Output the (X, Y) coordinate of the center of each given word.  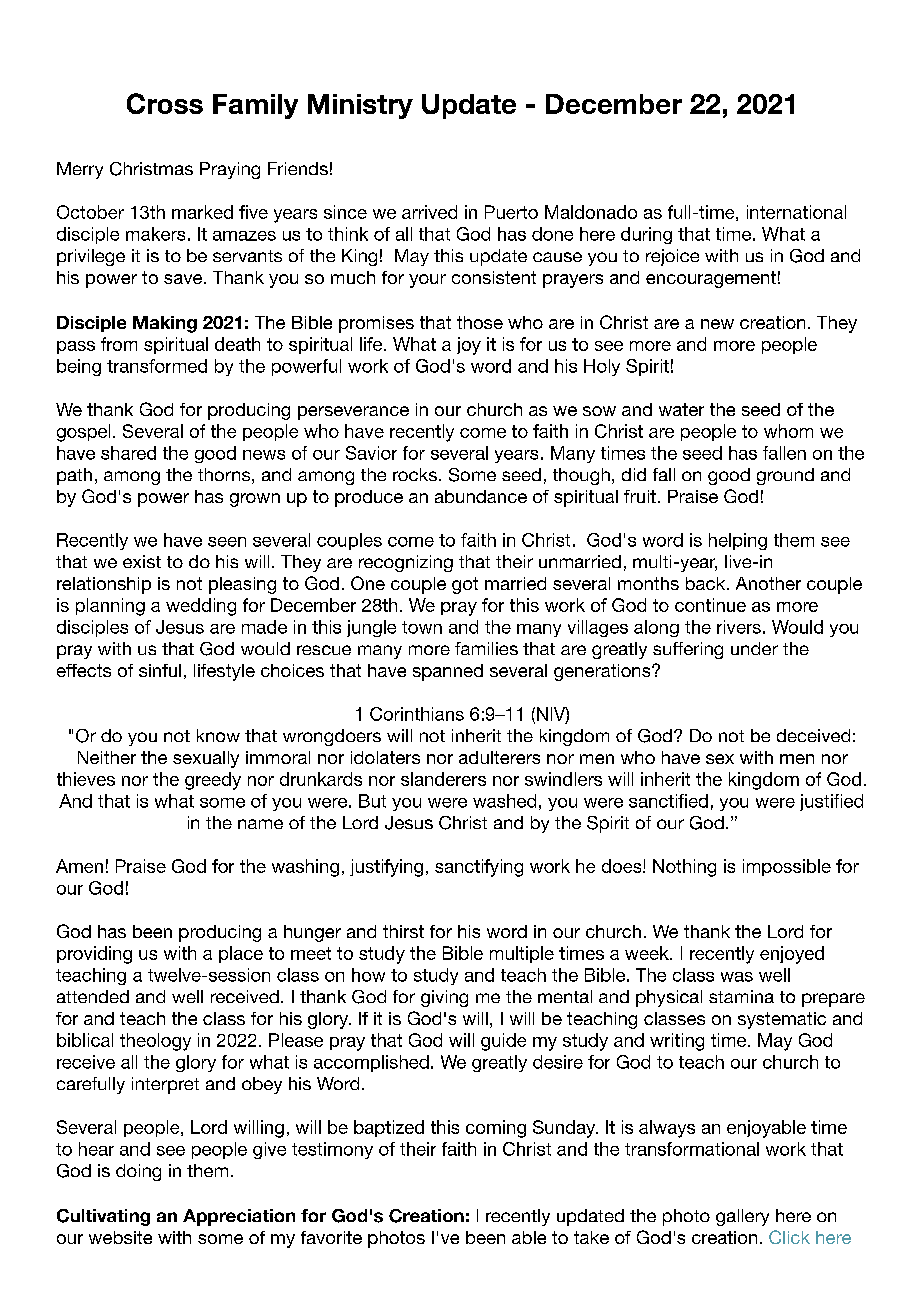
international (796, 212)
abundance (481, 496)
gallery (742, 1217)
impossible (787, 867)
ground (785, 476)
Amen (79, 866)
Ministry (360, 106)
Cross (165, 103)
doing (138, 1172)
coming (496, 1129)
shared (128, 453)
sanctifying (479, 868)
